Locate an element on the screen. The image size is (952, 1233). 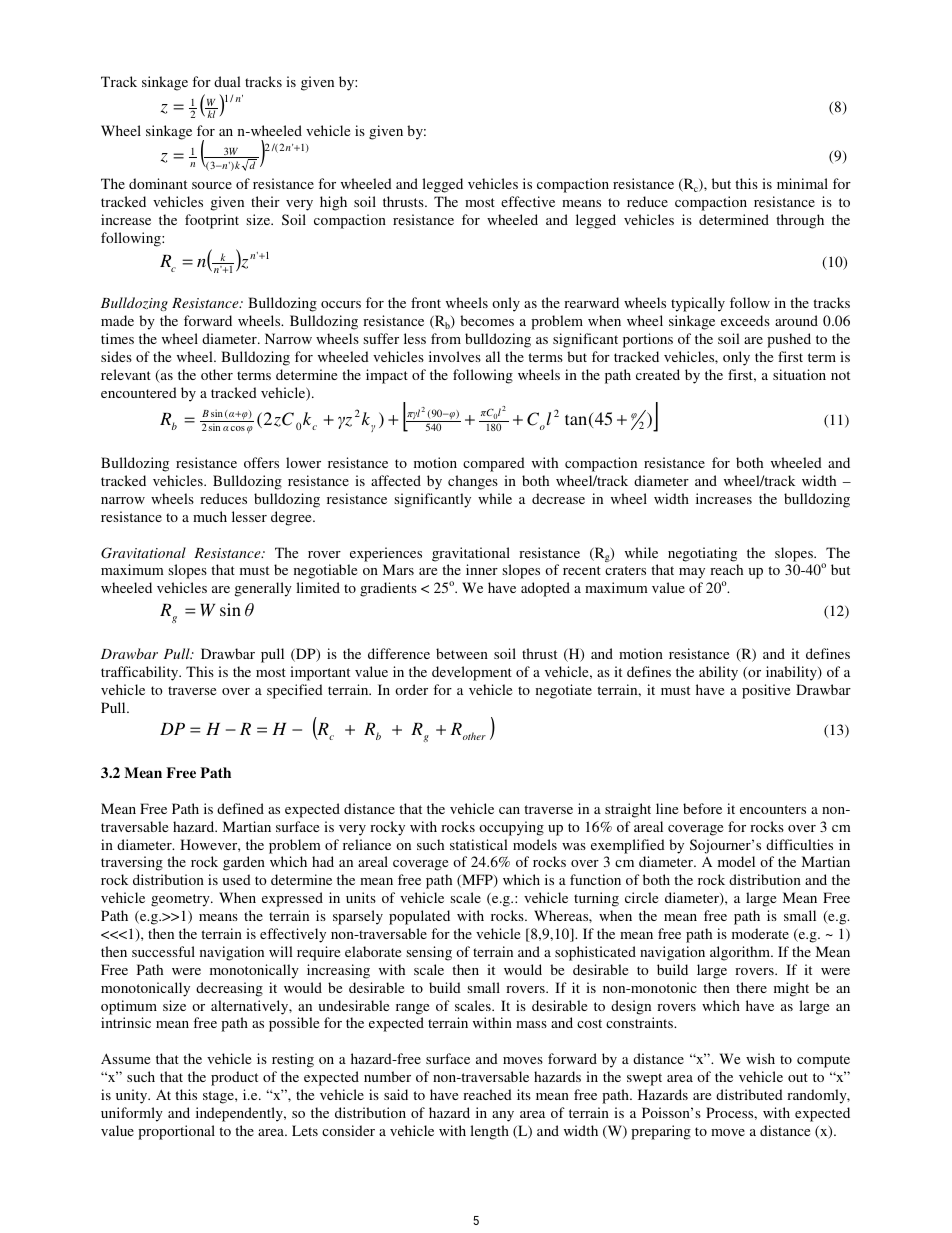
minimal is located at coordinates (802, 183).
